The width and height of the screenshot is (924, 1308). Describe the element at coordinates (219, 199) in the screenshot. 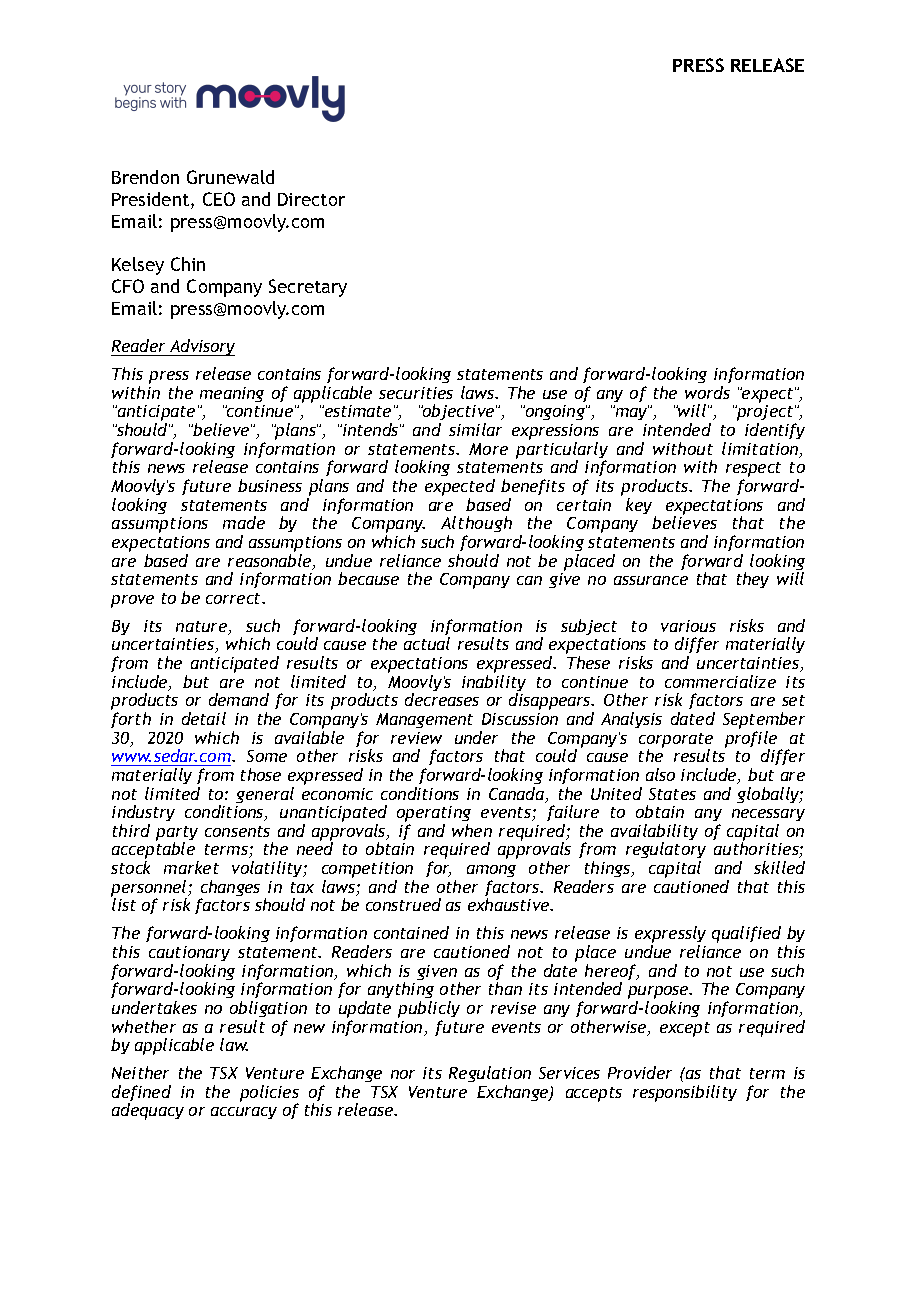

I see `CEO` at that location.
